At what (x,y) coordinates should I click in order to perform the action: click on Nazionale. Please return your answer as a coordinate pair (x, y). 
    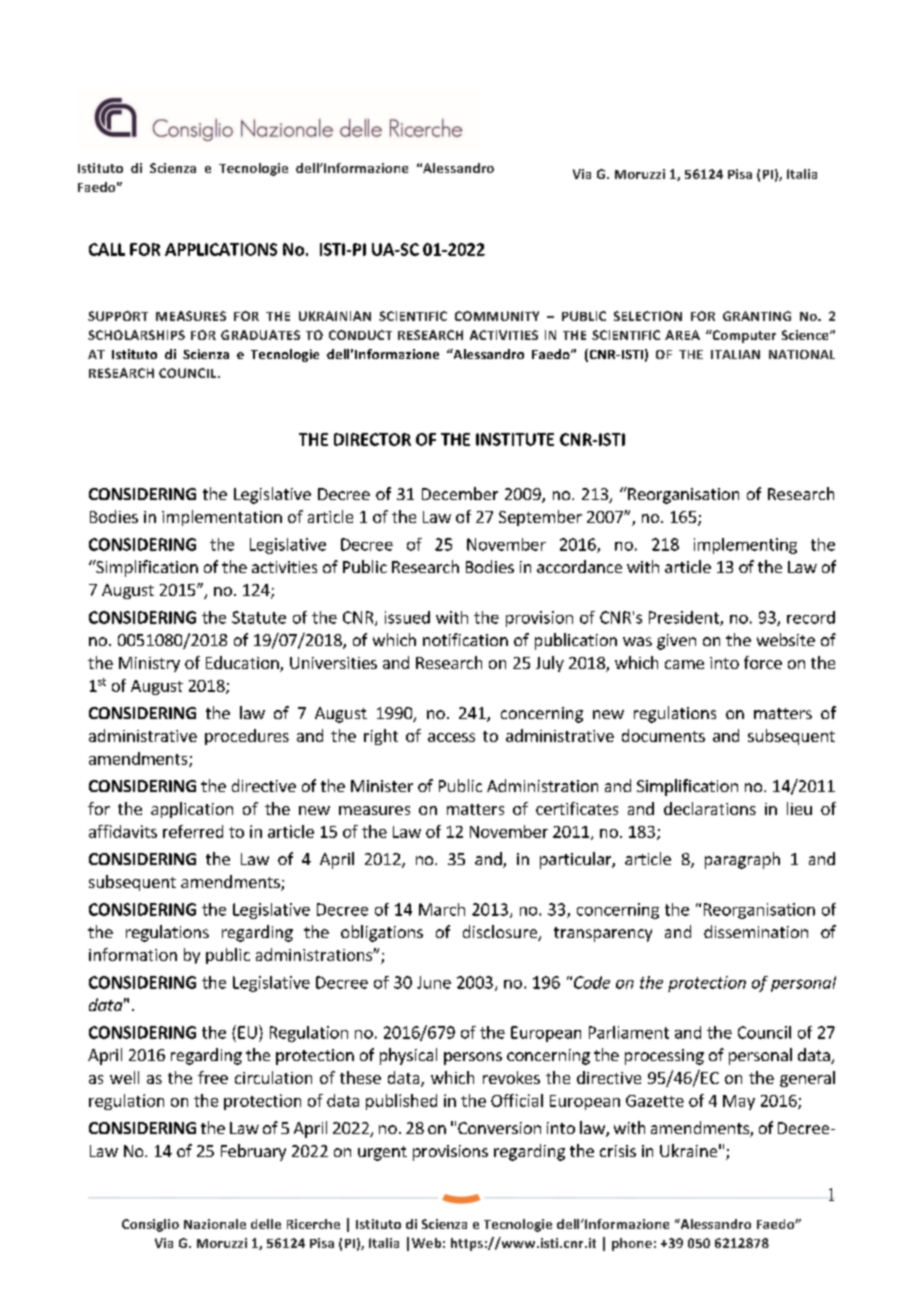
    Looking at the image, I should click on (215, 1224).
